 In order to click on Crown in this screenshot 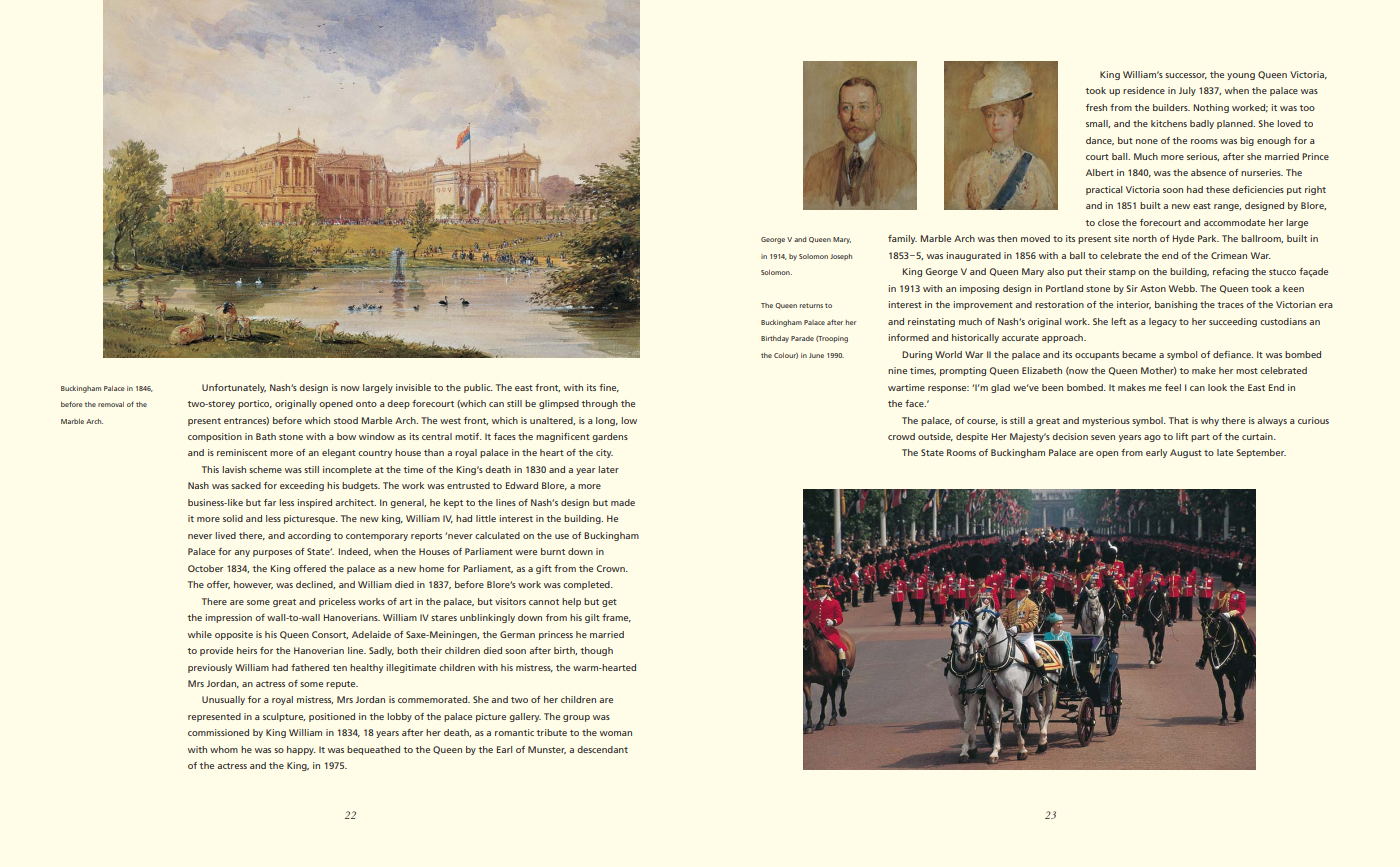, I will do `click(611, 568)`.
